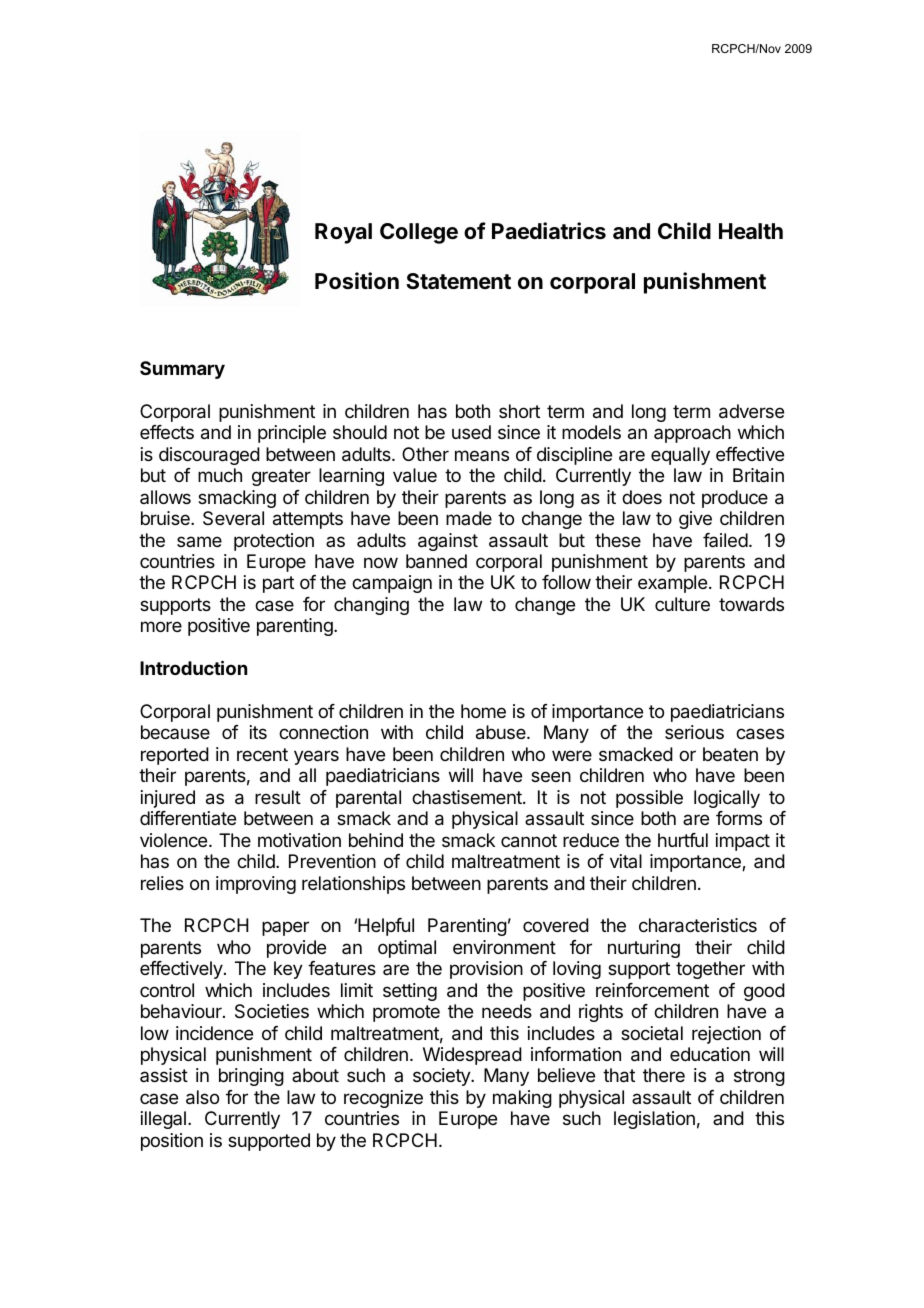 The height and width of the screenshot is (1308, 924). I want to click on Royal, so click(343, 233).
